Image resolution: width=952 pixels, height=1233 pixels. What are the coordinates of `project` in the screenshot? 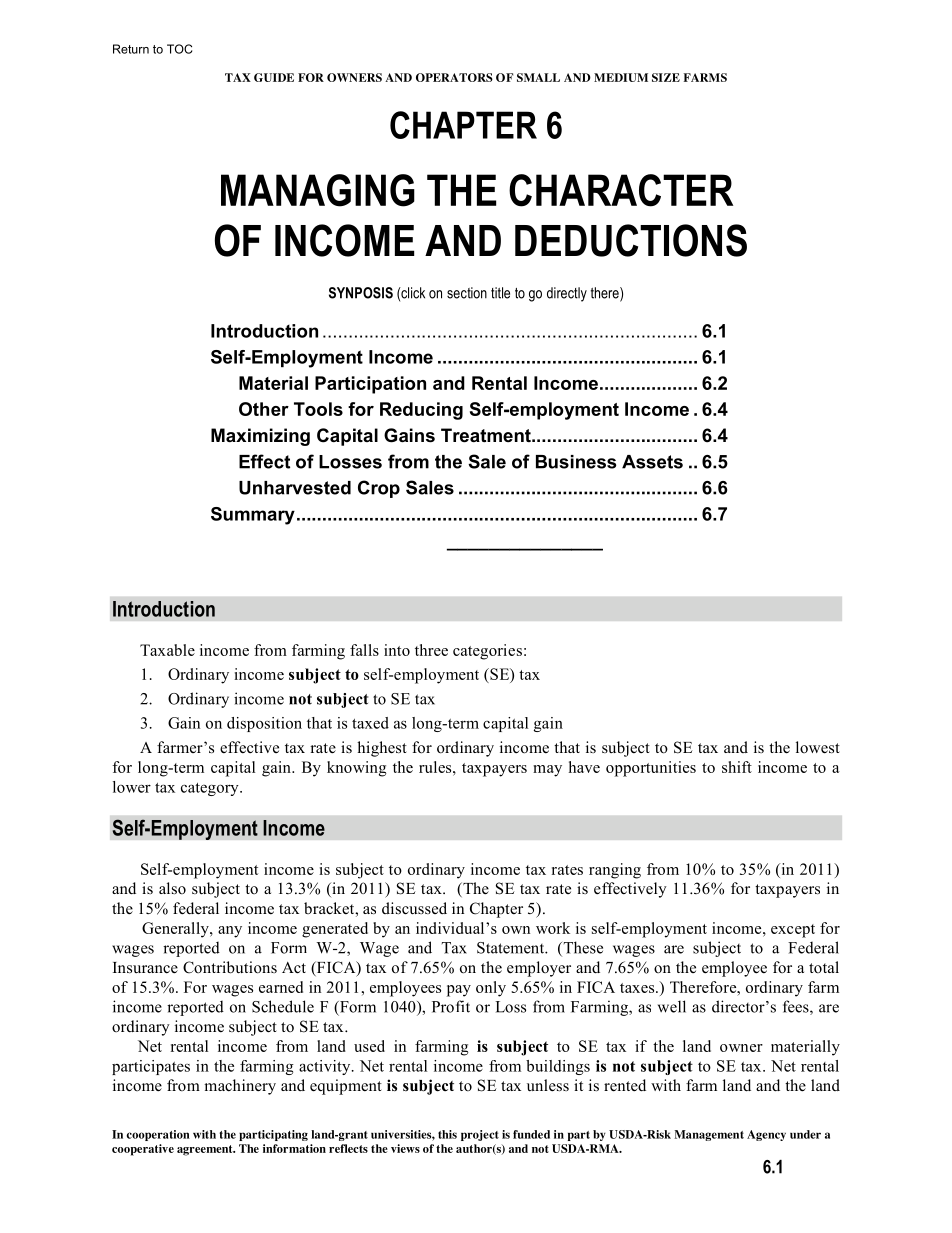 It's located at (480, 1135).
